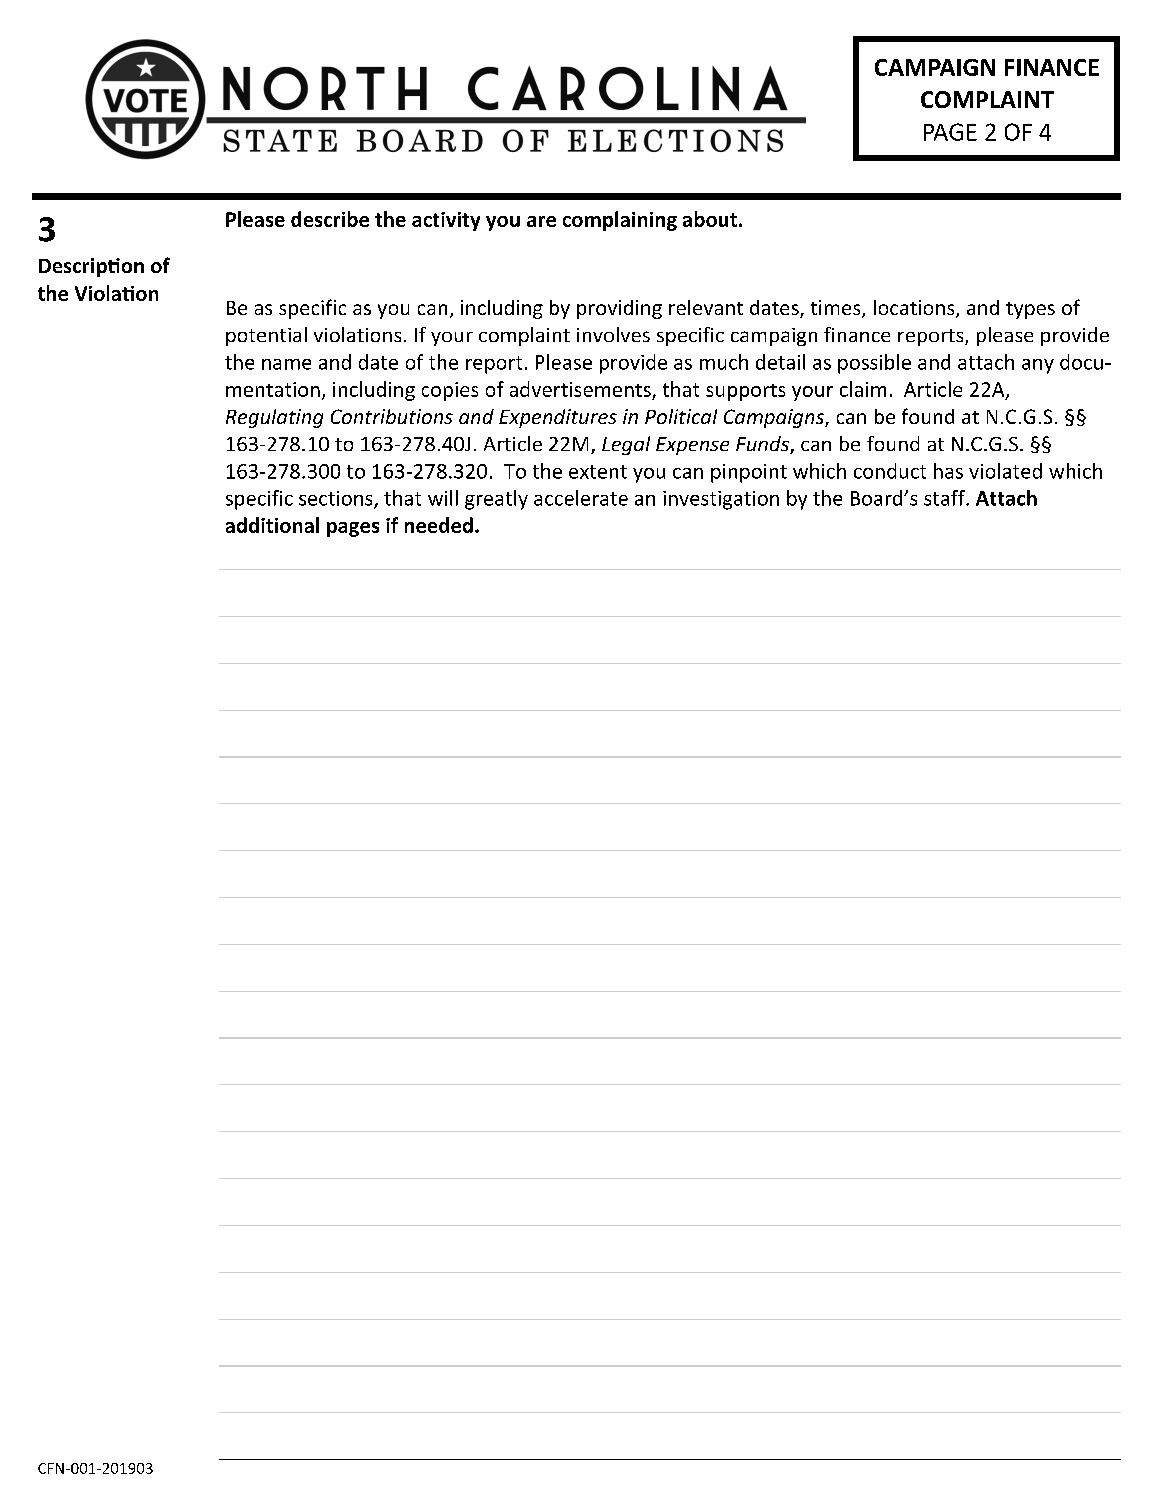 The height and width of the screenshot is (1497, 1157). What do you see at coordinates (915, 309) in the screenshot?
I see `locations` at bounding box center [915, 309].
